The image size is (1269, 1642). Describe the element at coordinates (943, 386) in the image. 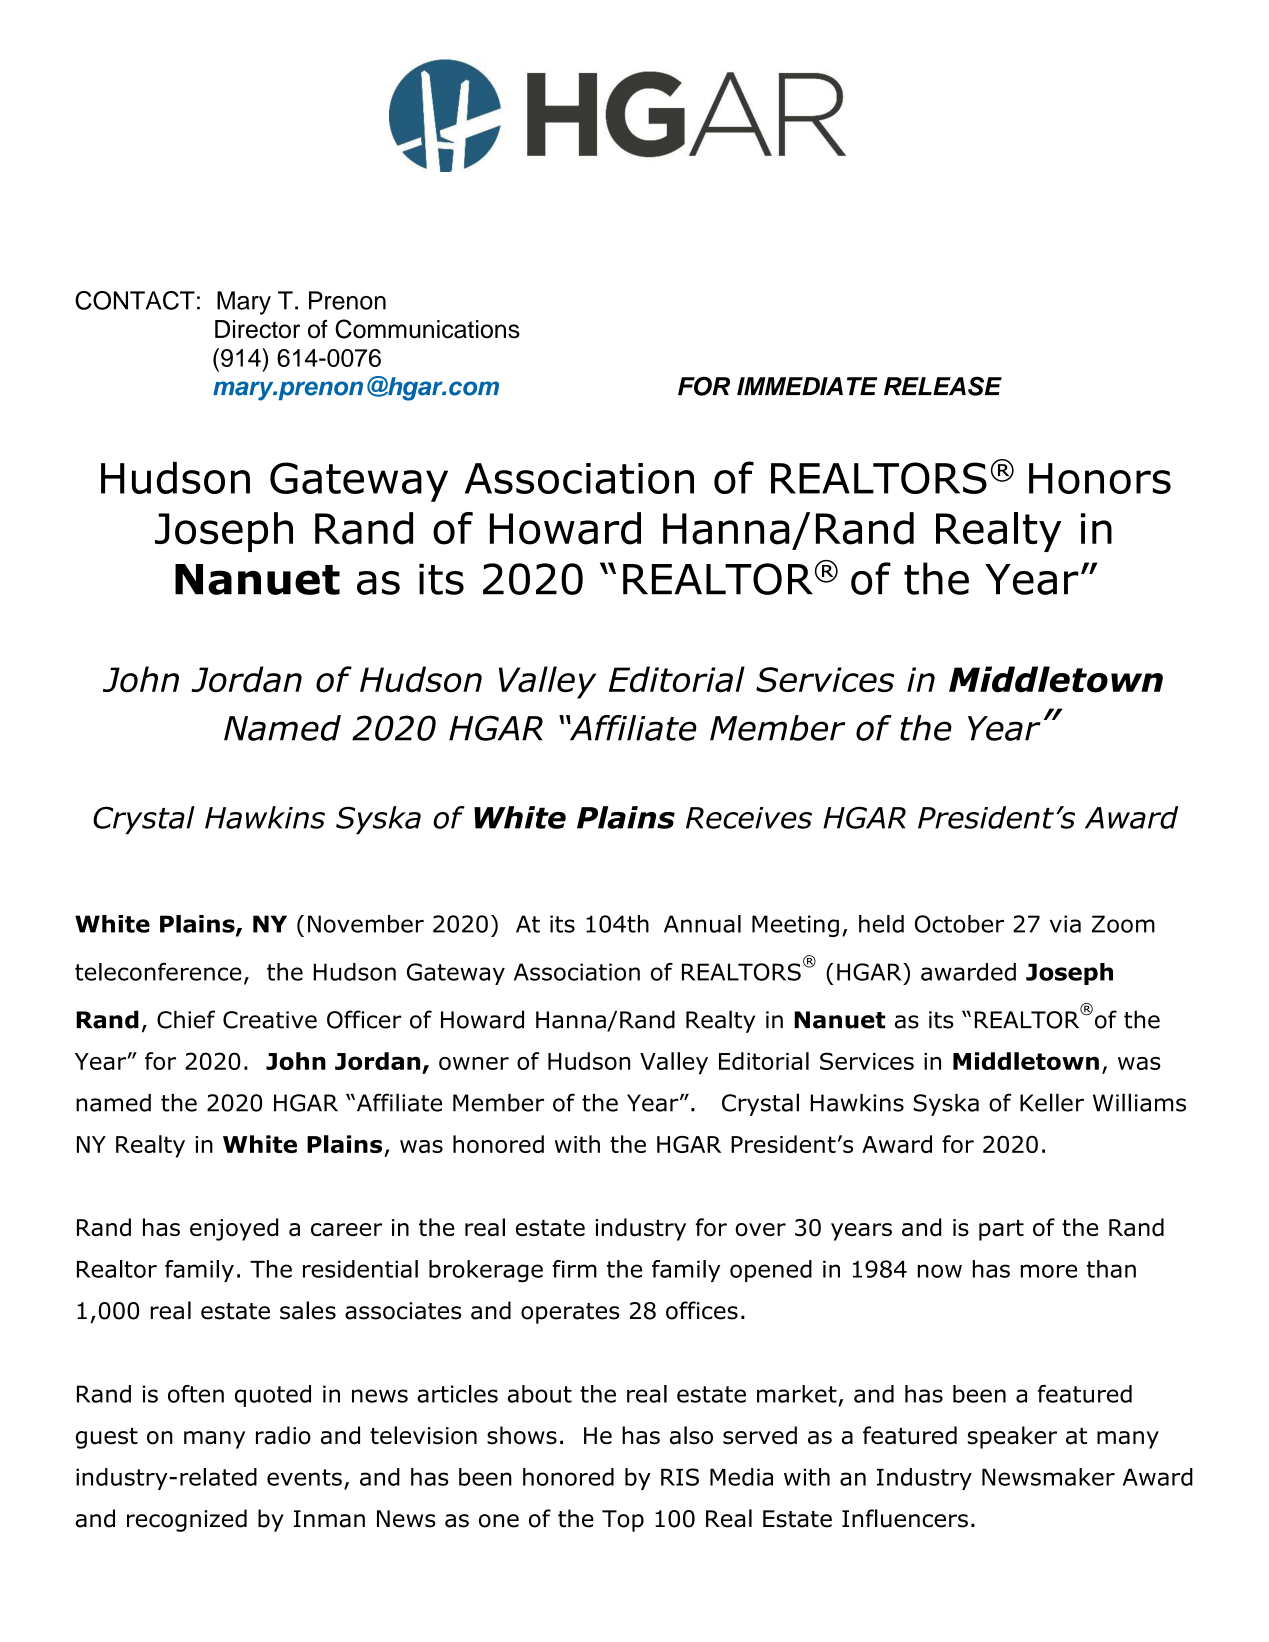

I see `RELEASE` at that location.
